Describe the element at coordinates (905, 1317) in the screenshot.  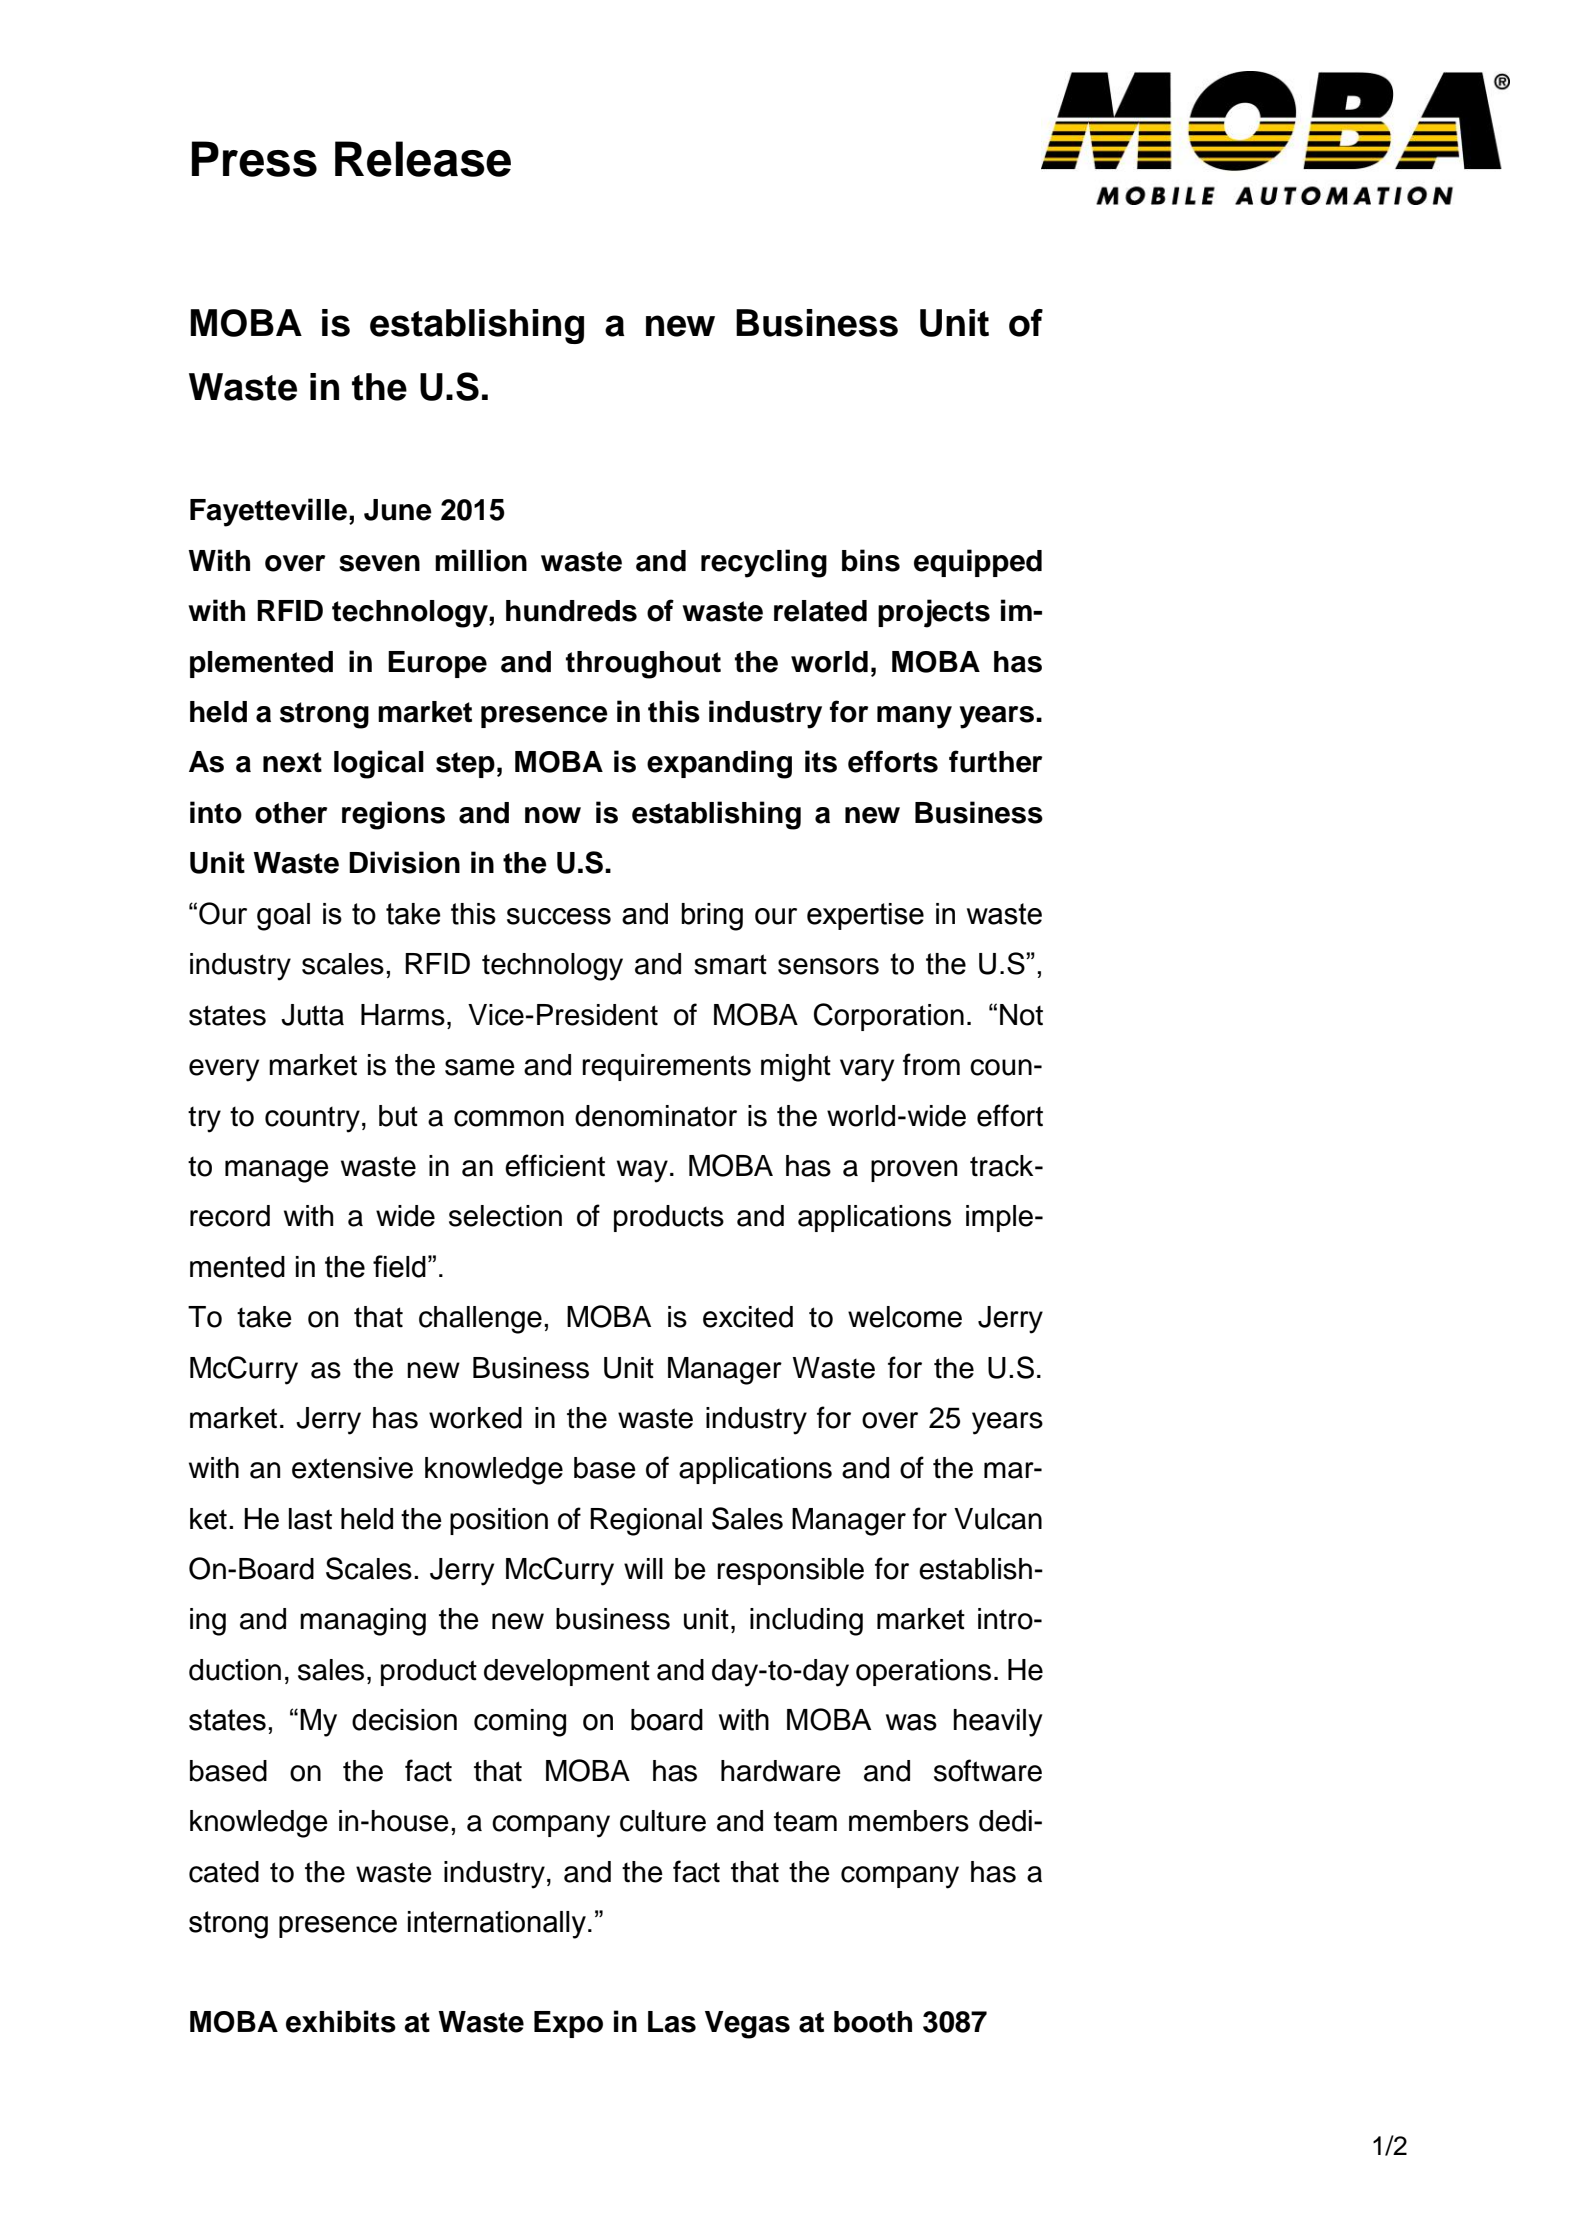
I see `welcome` at that location.
